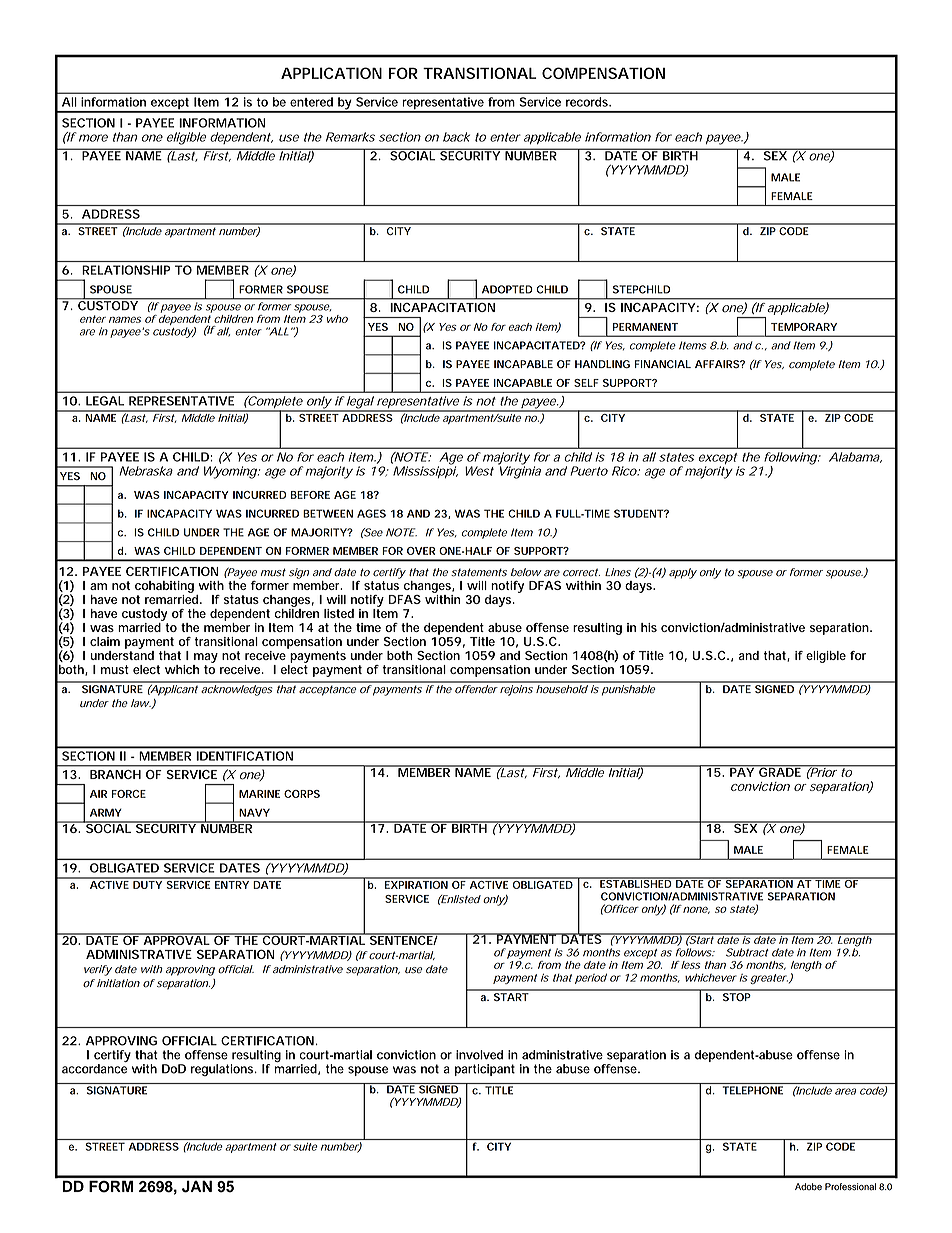 The width and height of the page is (952, 1233). Describe the element at coordinates (683, 573) in the page. I see `apply` at that location.
